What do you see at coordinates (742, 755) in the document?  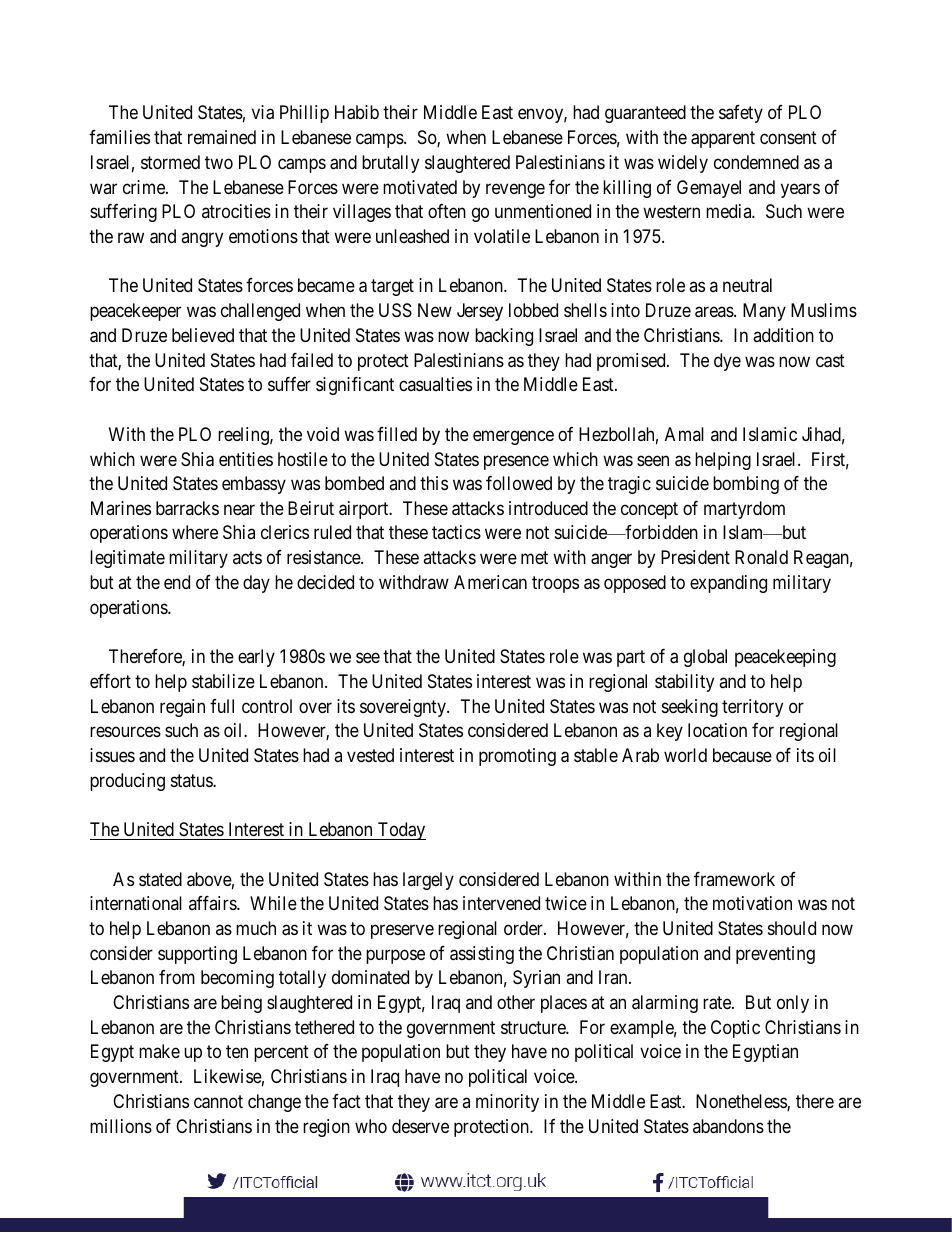 I see `because` at bounding box center [742, 755].
